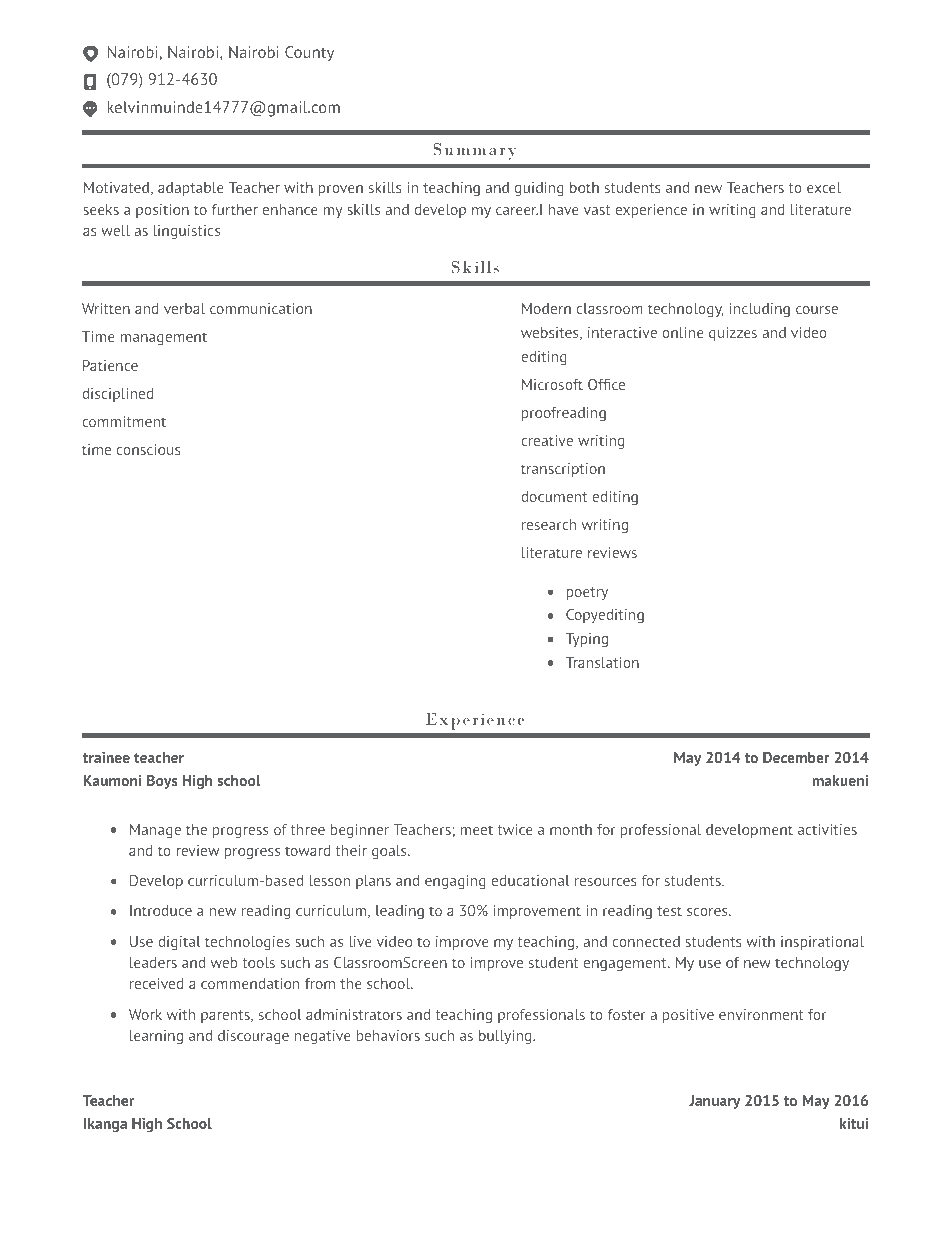 The image size is (952, 1233). What do you see at coordinates (162, 782) in the page?
I see `Boys` at bounding box center [162, 782].
